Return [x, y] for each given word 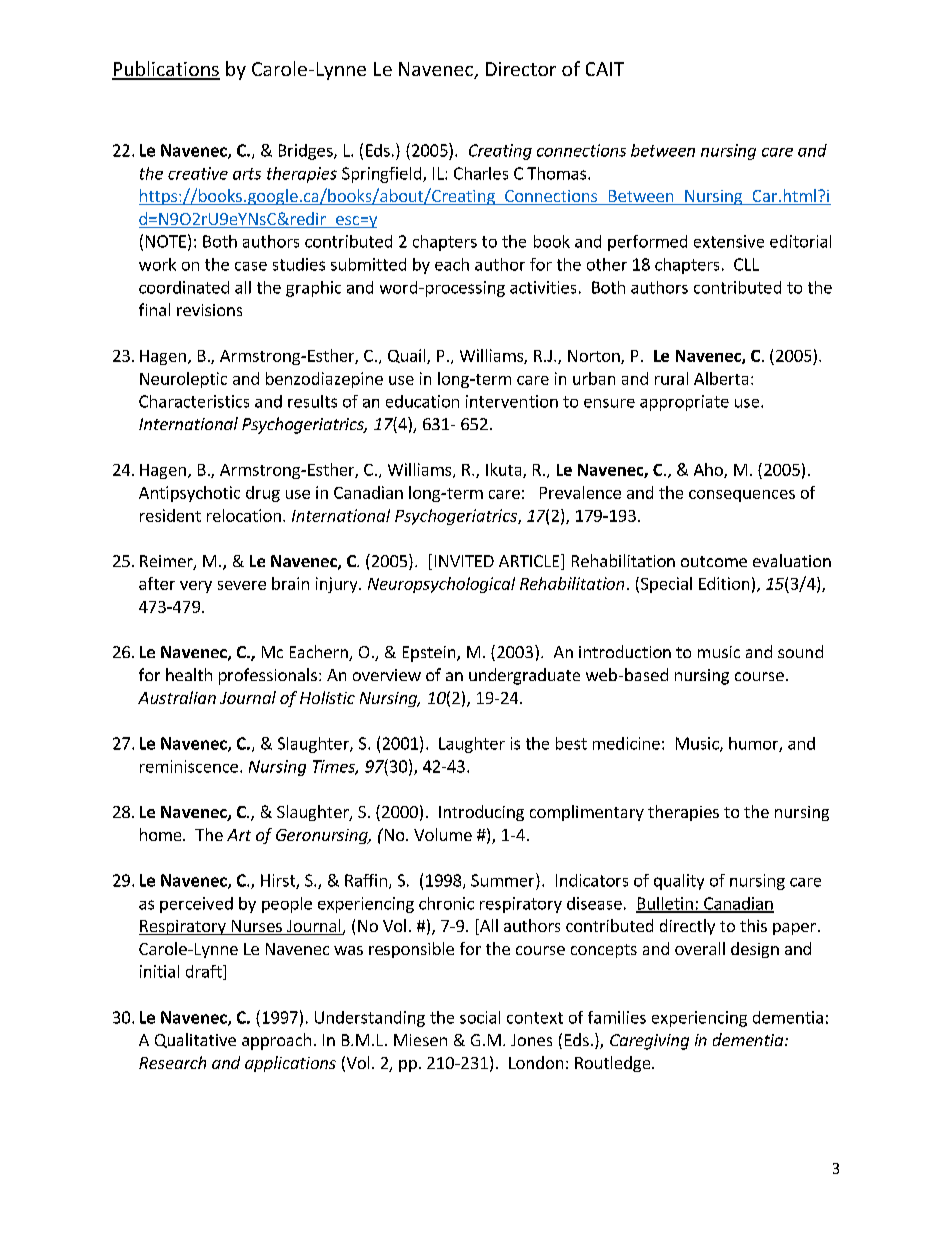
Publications [166, 70]
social [480, 1017]
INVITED [464, 561]
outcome [714, 561]
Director [521, 69]
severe [242, 585]
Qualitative [195, 1040]
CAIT [605, 69]
